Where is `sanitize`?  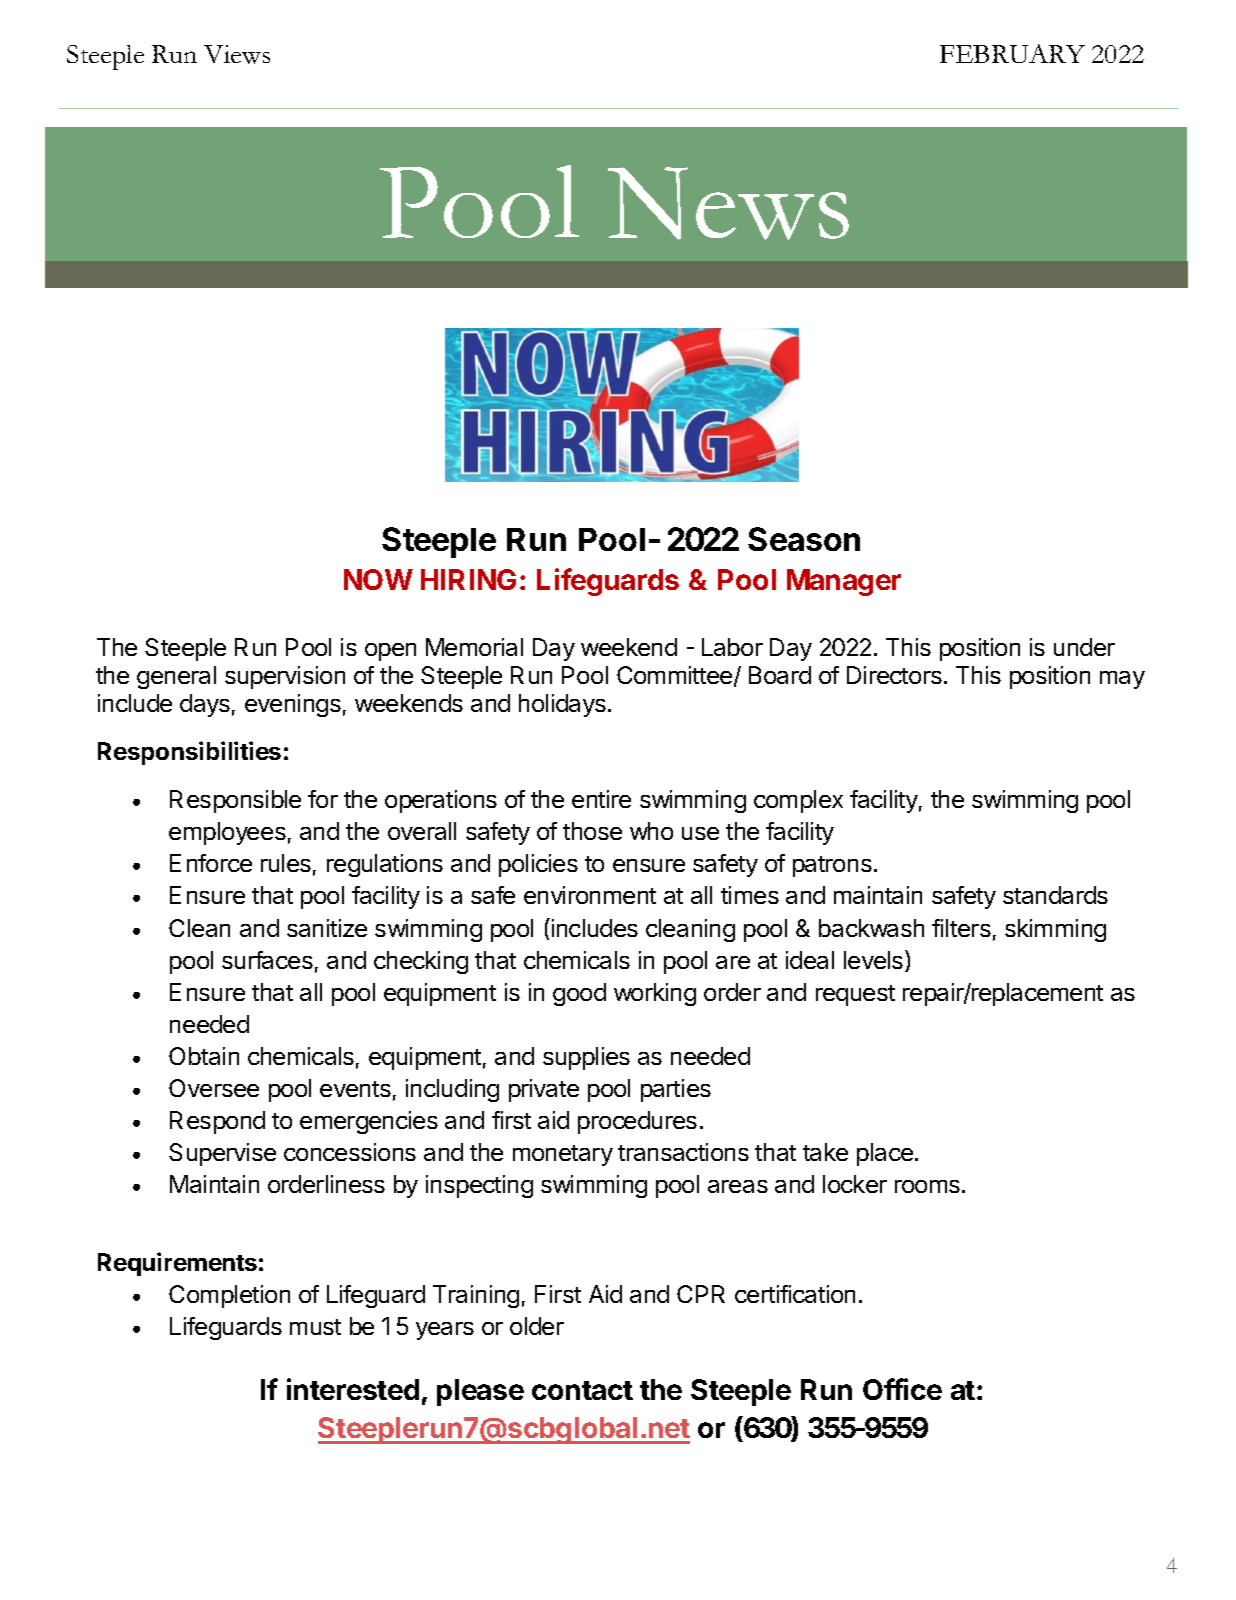
sanitize is located at coordinates (327, 928).
